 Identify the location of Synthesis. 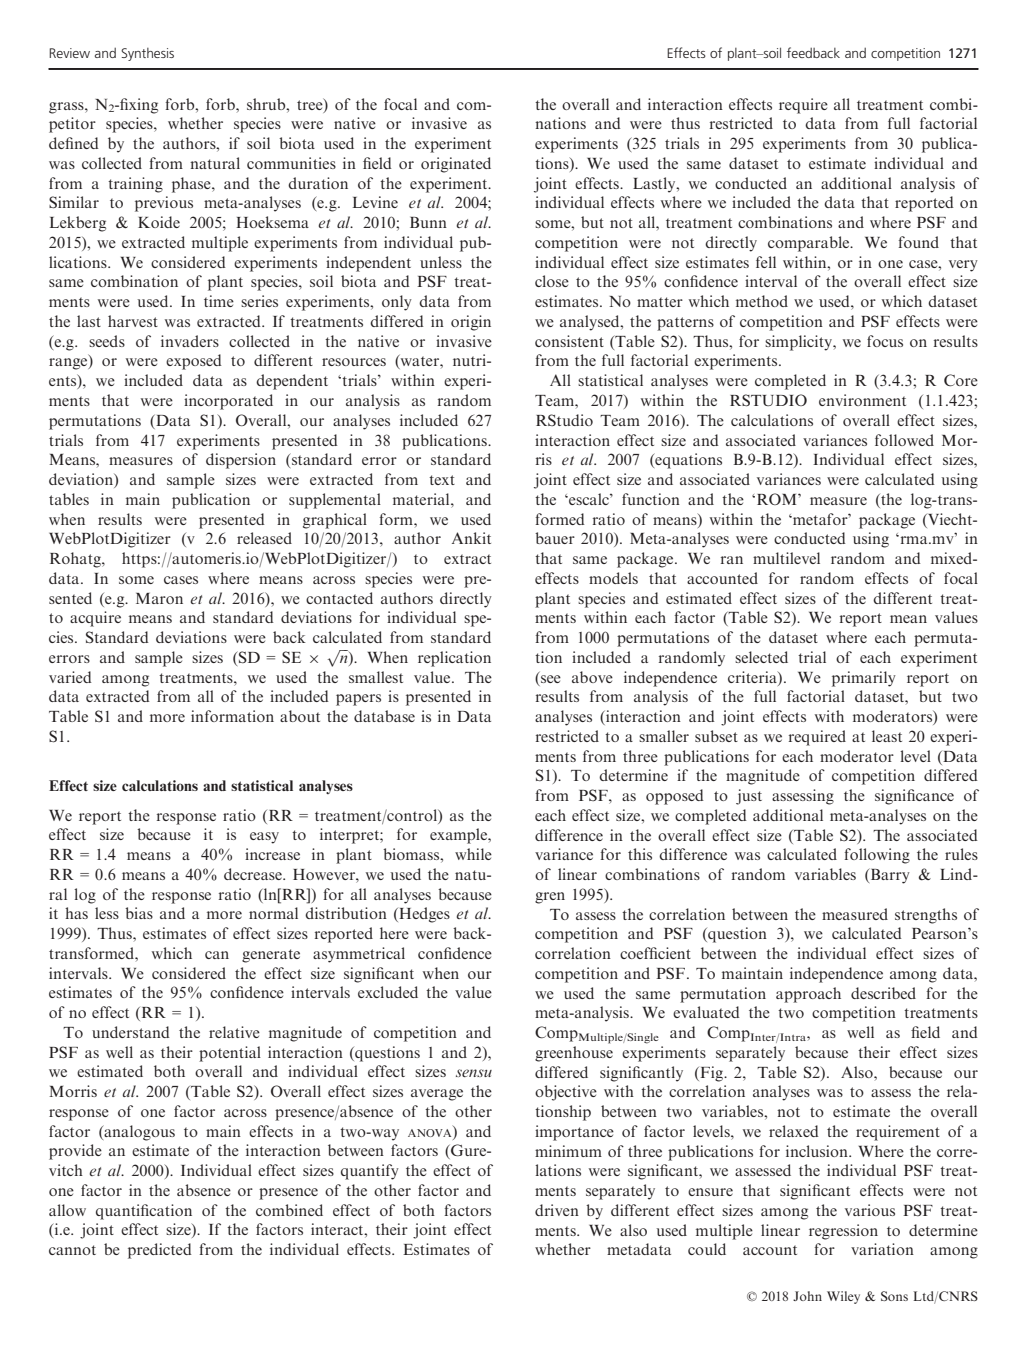
(147, 54).
